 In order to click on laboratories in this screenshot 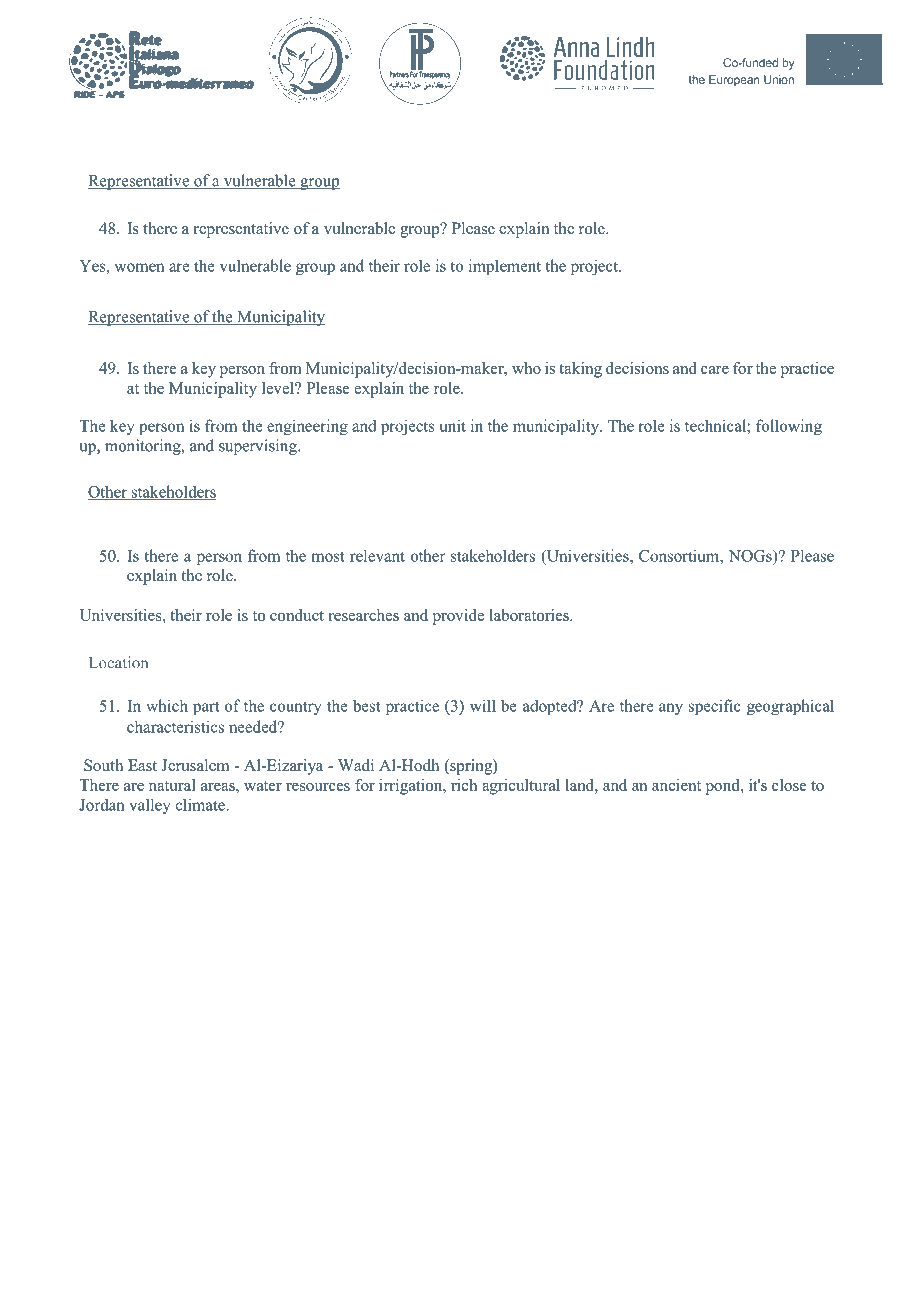, I will do `click(530, 615)`.
